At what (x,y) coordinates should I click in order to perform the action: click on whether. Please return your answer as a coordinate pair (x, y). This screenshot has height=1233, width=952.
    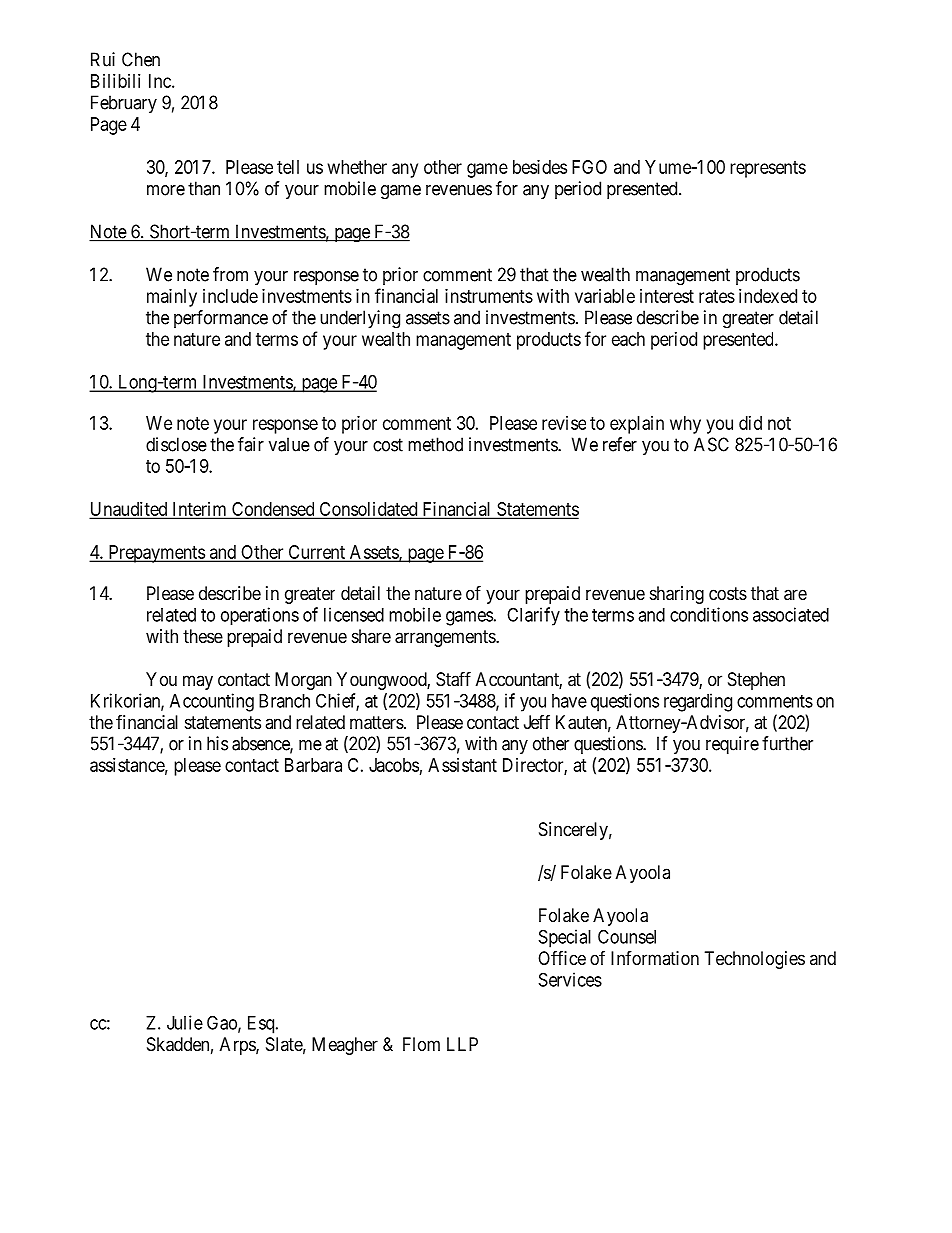
    Looking at the image, I should click on (357, 167).
